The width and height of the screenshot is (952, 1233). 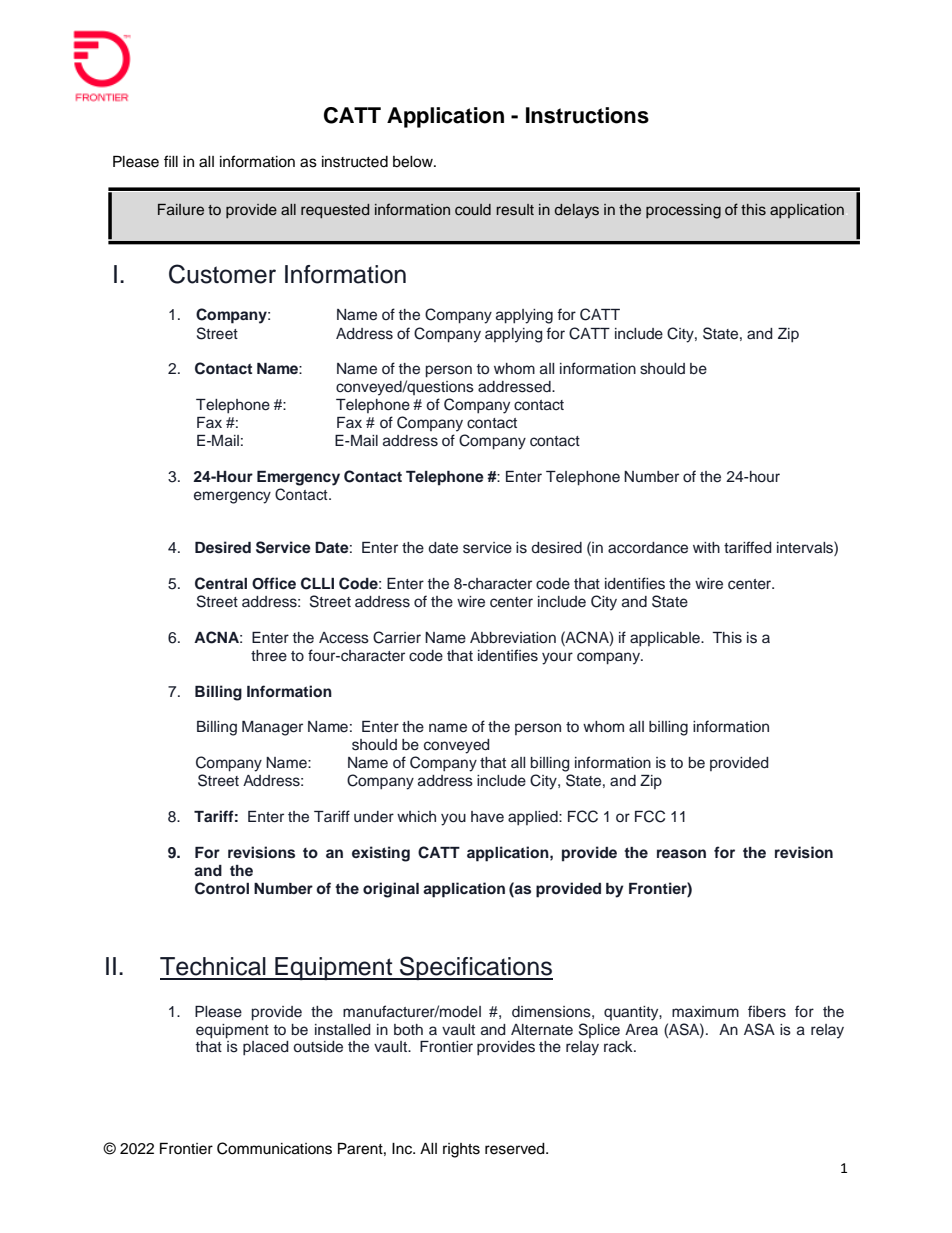 What do you see at coordinates (272, 728) in the screenshot?
I see `Manager` at bounding box center [272, 728].
